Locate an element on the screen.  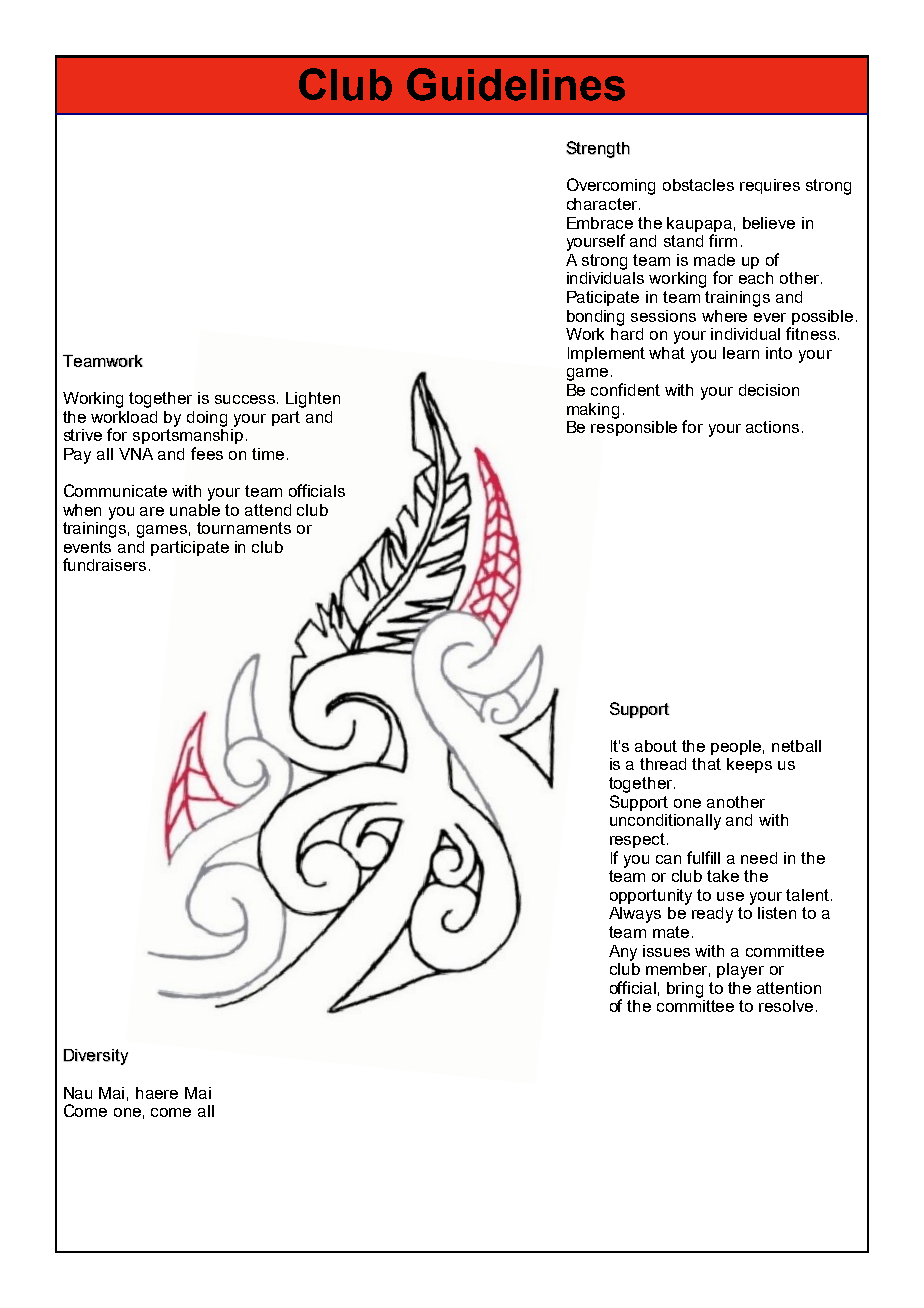
Lighten is located at coordinates (313, 400).
